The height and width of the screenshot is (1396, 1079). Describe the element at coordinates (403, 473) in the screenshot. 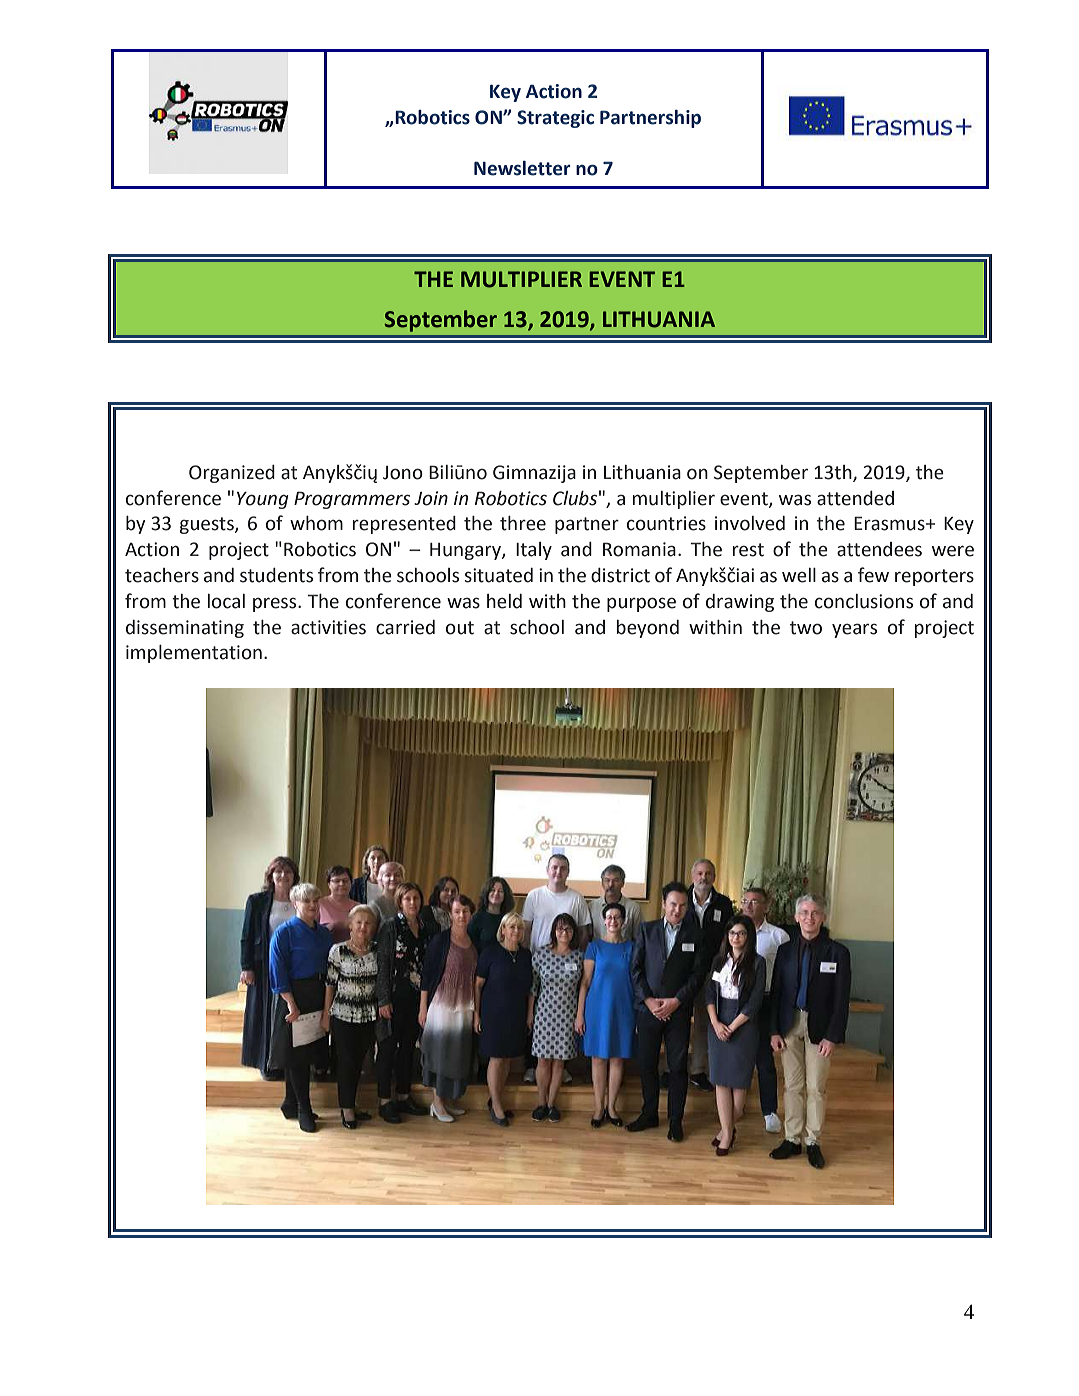

I see `Jono` at that location.
